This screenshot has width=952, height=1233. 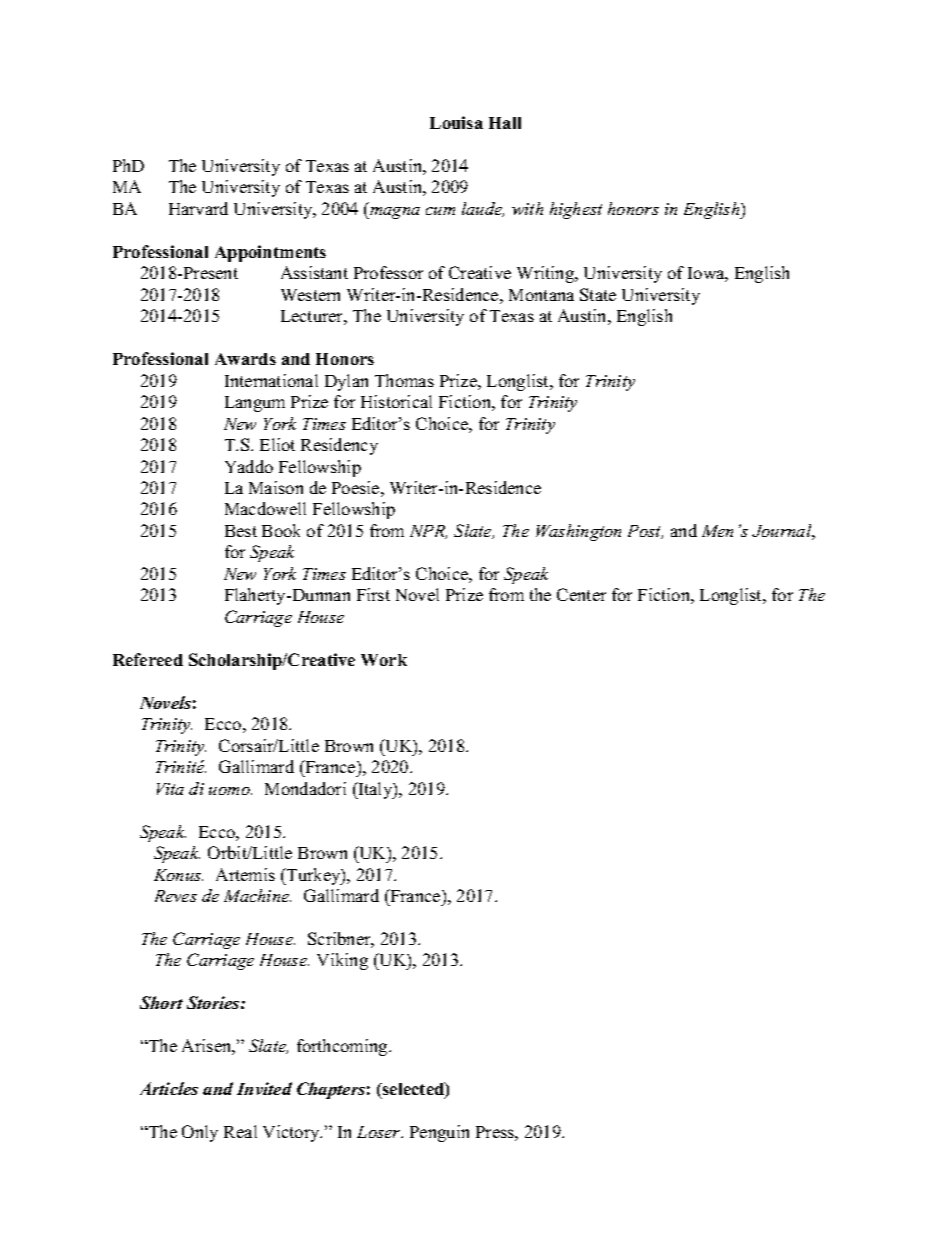 I want to click on Harvard, so click(x=198, y=208).
